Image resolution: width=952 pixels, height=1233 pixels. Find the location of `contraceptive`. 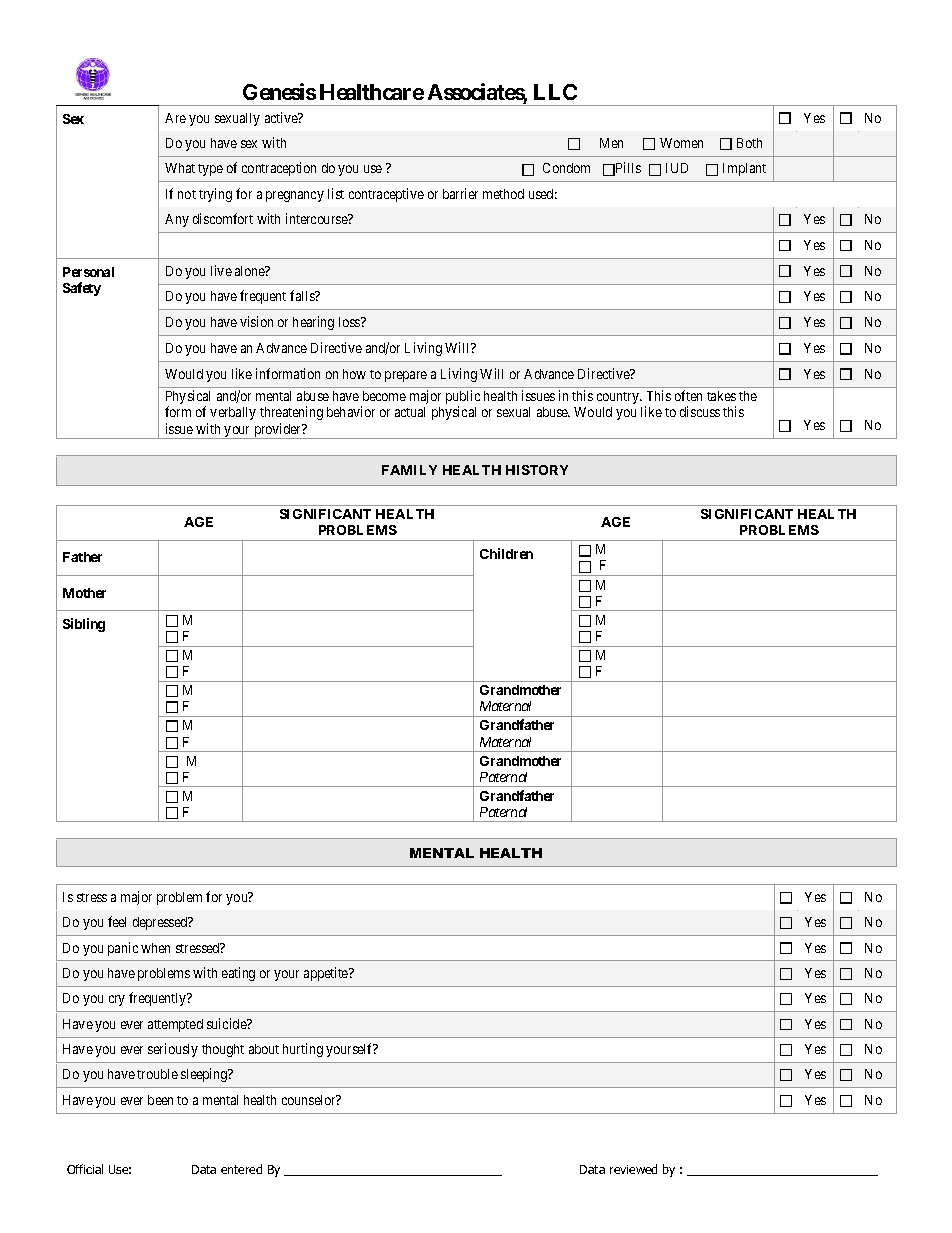

contraceptive is located at coordinates (386, 195).
